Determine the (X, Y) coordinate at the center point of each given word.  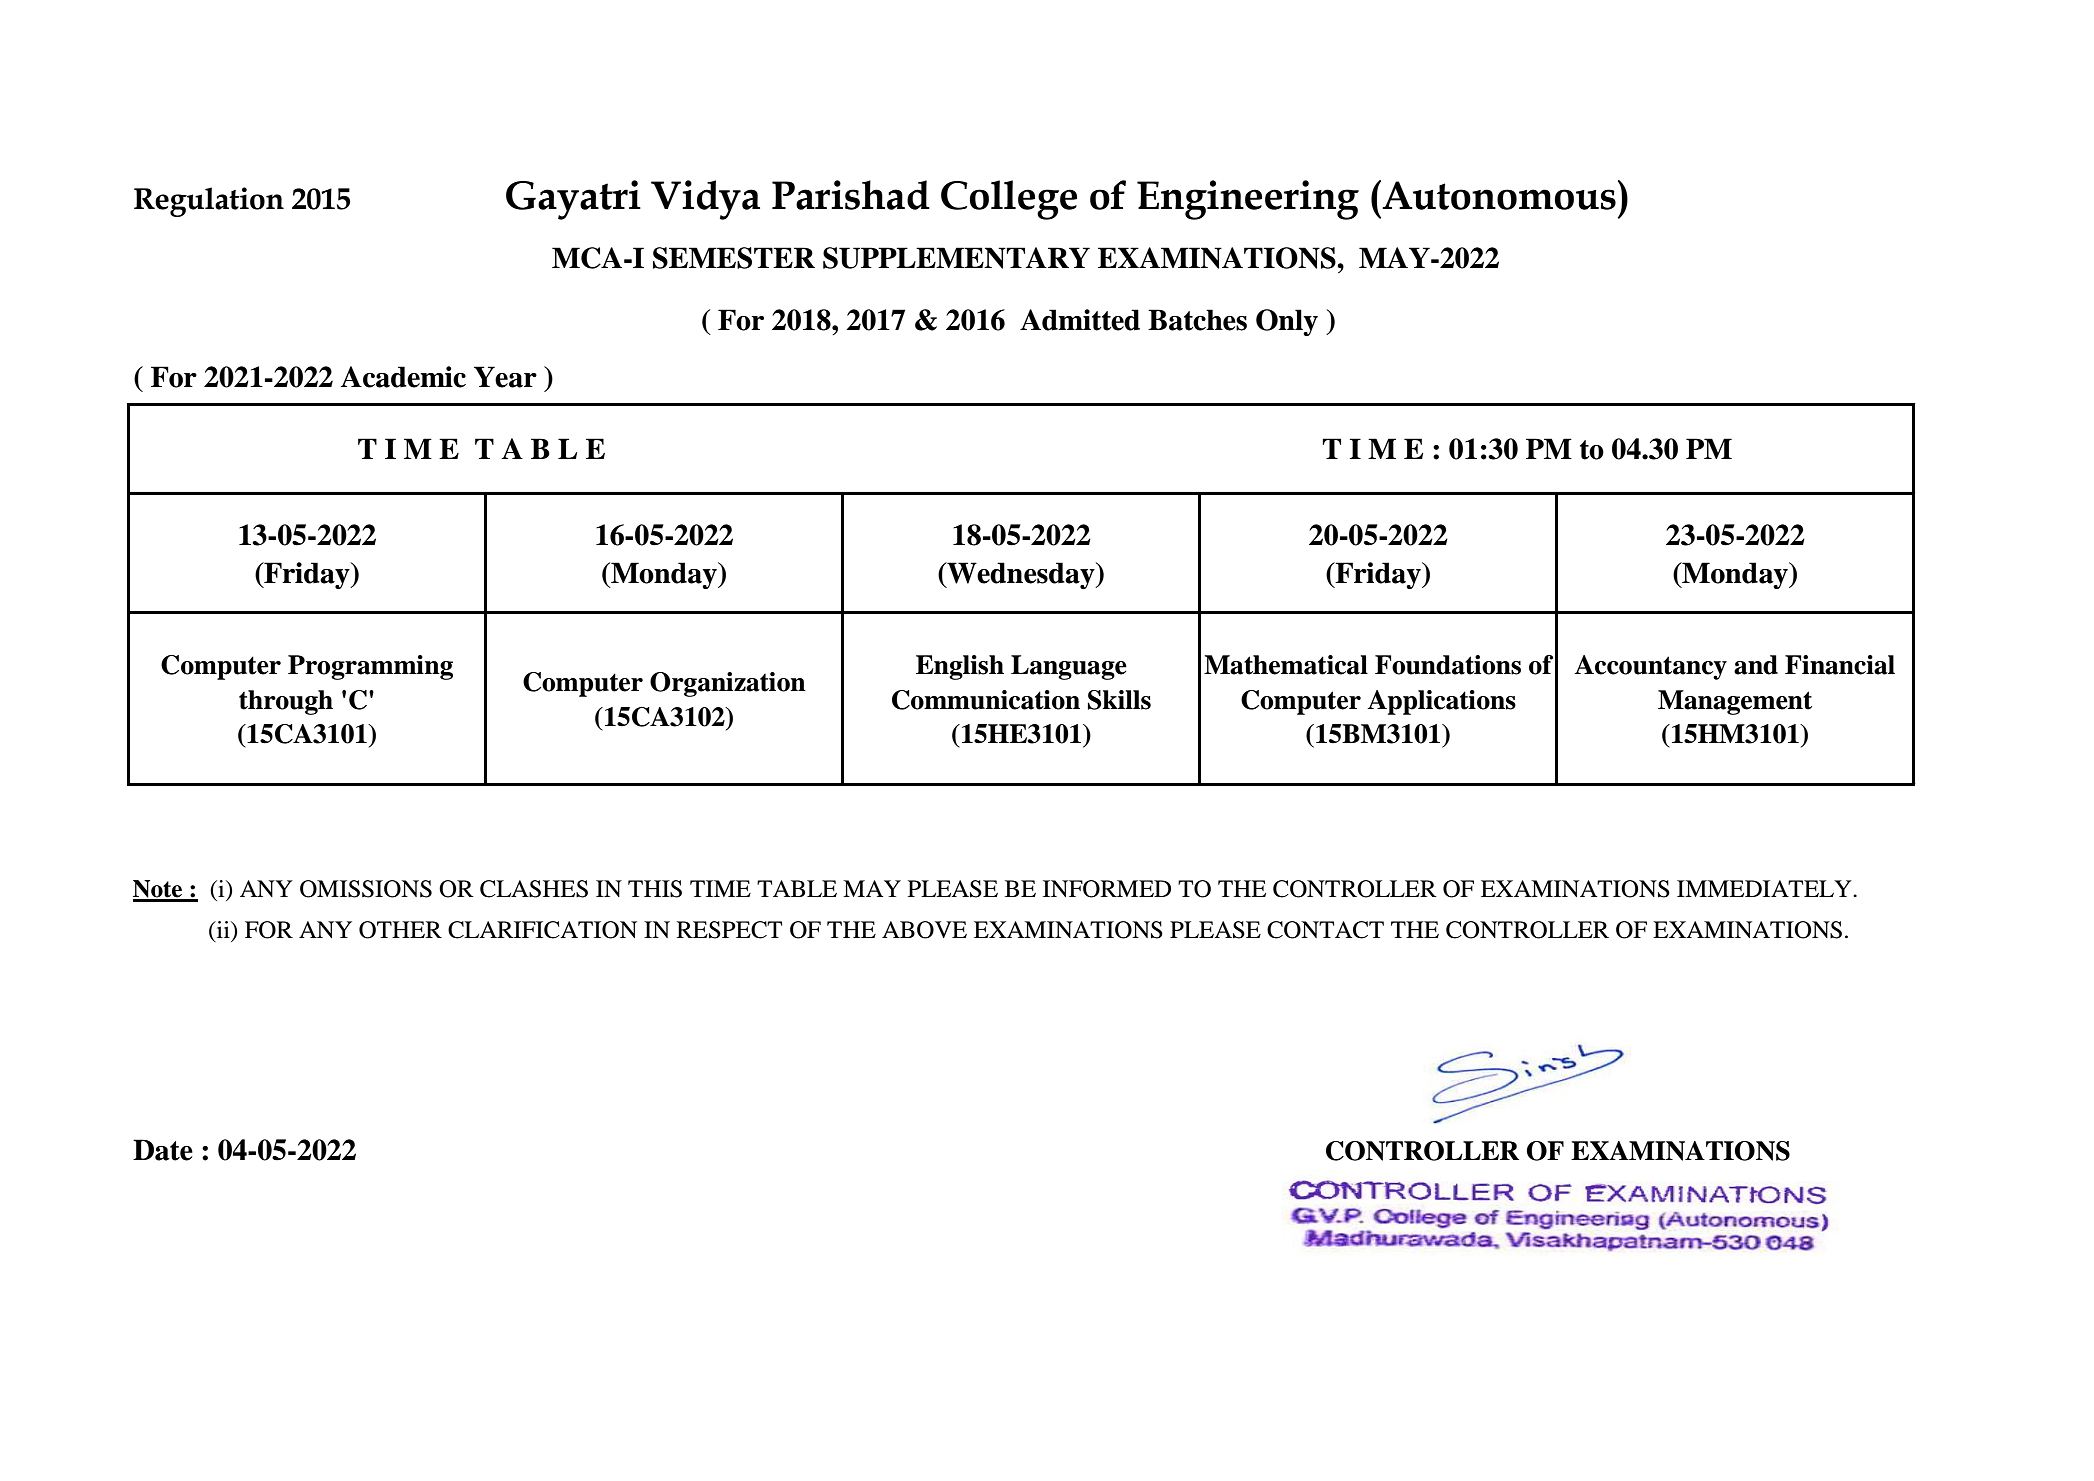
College (1009, 200)
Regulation (209, 202)
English (960, 667)
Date (163, 1150)
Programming (370, 667)
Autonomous (1499, 195)
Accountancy (1650, 667)
